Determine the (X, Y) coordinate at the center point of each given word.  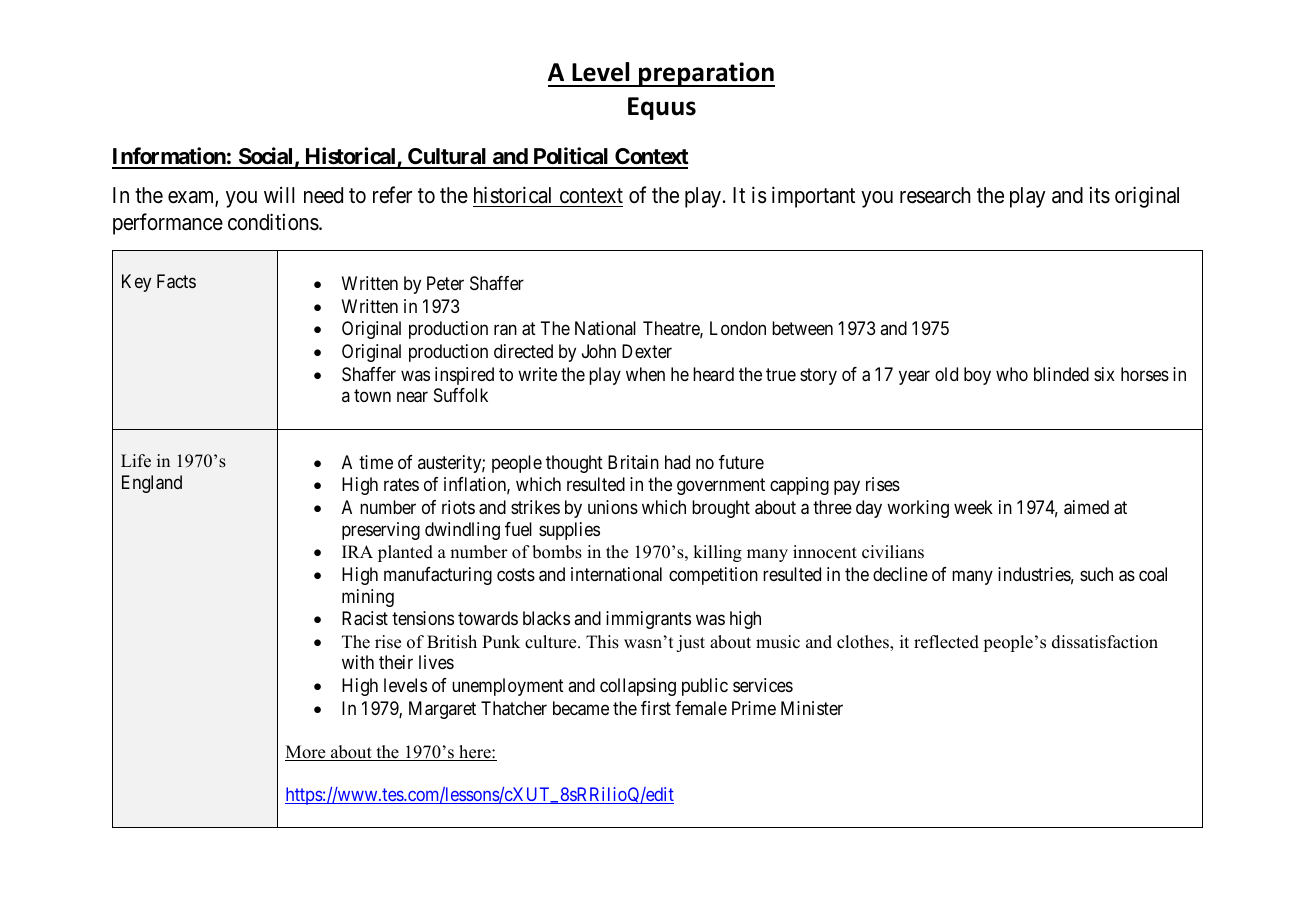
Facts (176, 281)
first (656, 708)
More (306, 753)
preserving (381, 531)
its (1100, 195)
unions (613, 507)
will (279, 194)
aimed (1086, 507)
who (1012, 374)
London (738, 328)
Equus (662, 108)
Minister (812, 708)
